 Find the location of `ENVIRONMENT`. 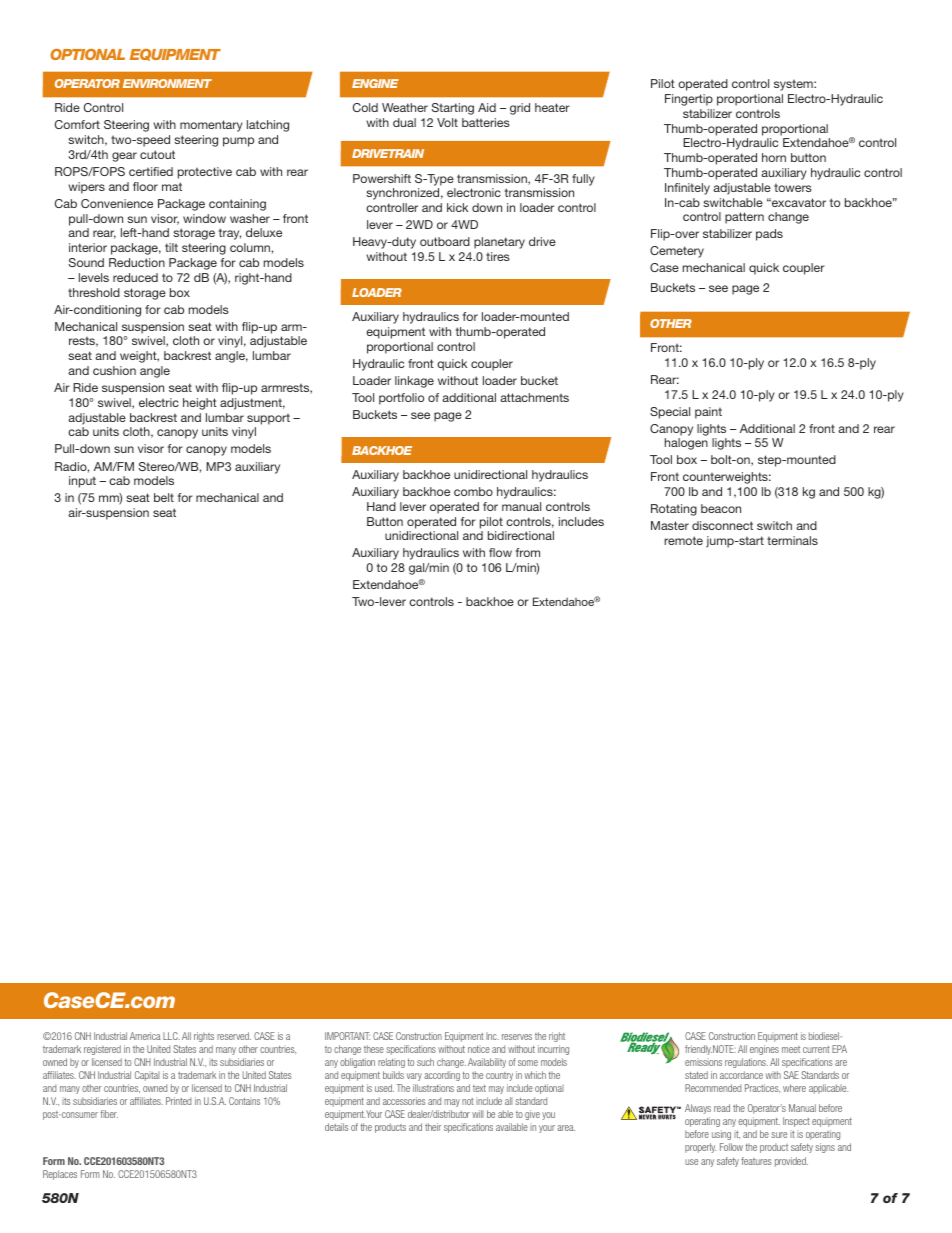

ENVIRONMENT is located at coordinates (167, 83).
